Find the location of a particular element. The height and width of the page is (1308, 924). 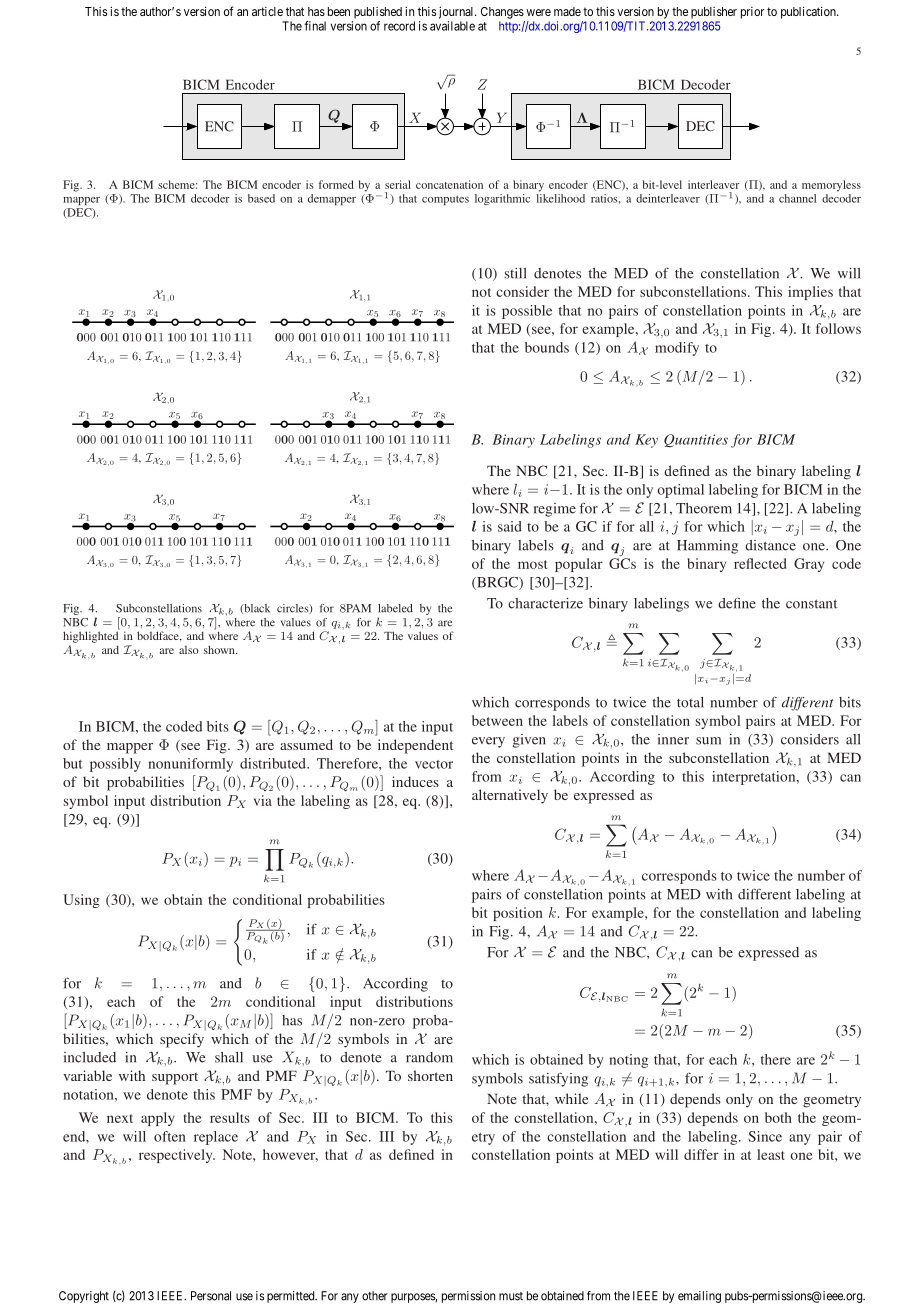

position is located at coordinates (518, 914).
